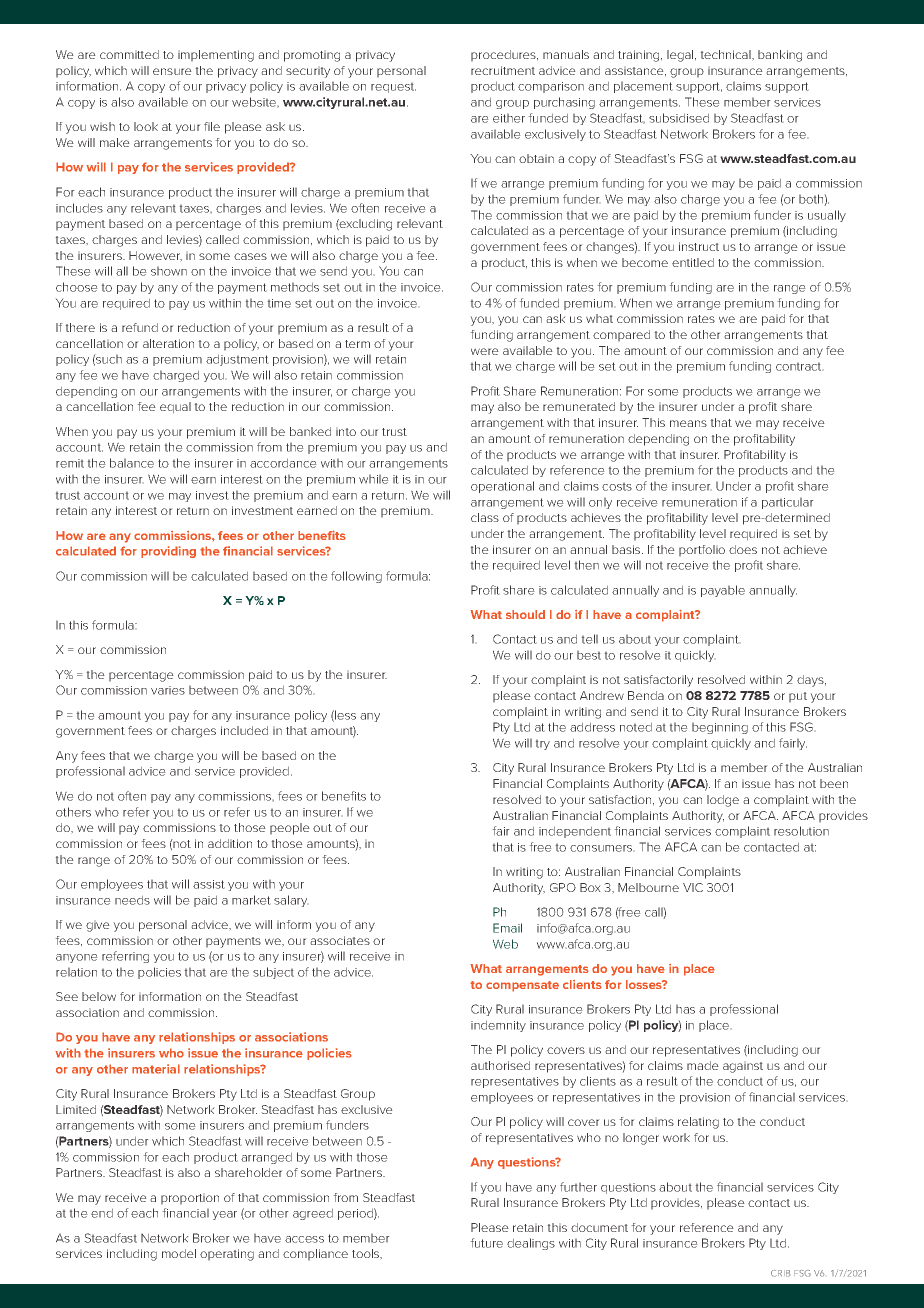 This image has width=924, height=1308. What do you see at coordinates (98, 926) in the image?
I see `give` at bounding box center [98, 926].
